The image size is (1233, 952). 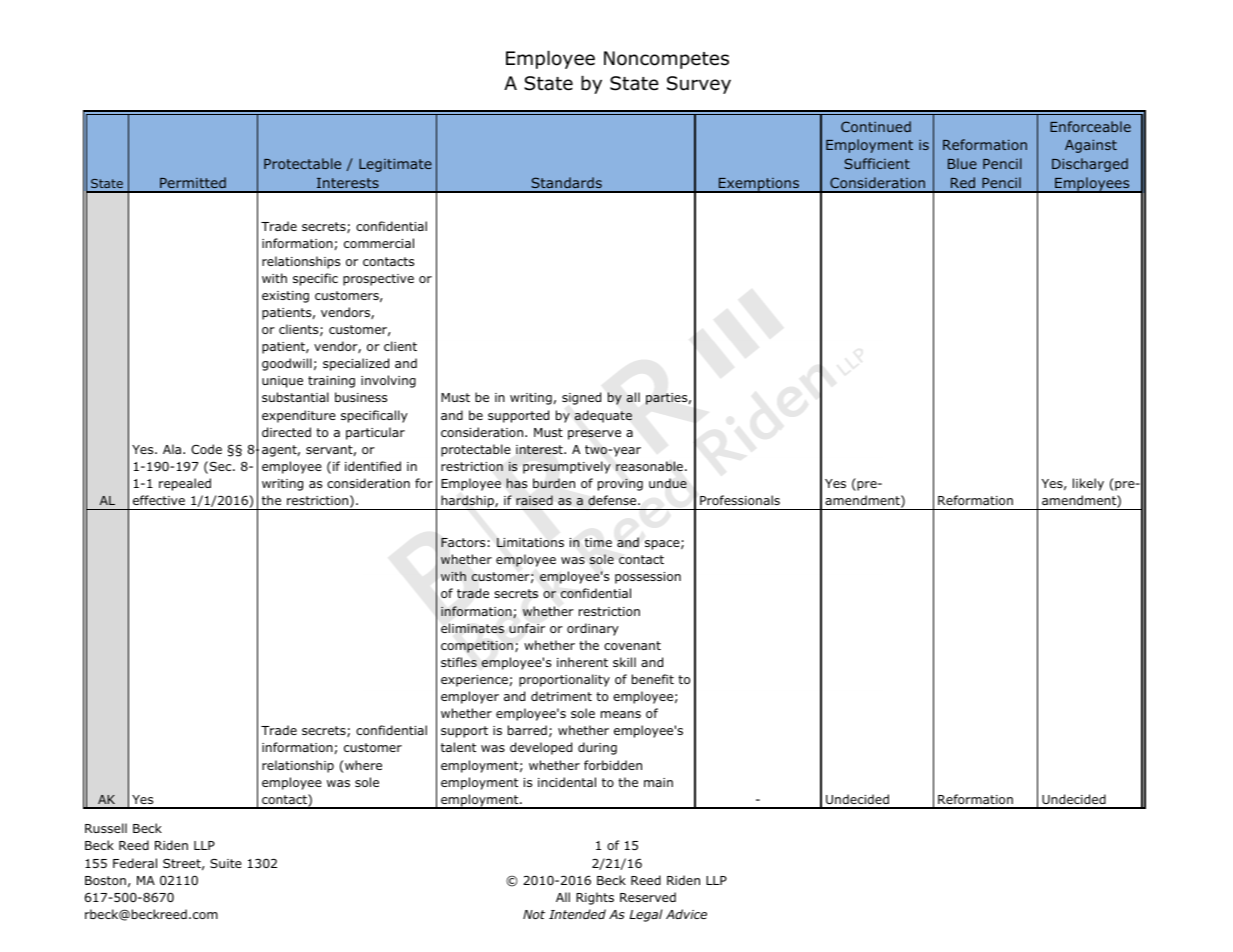 I want to click on Suite, so click(x=226, y=863).
